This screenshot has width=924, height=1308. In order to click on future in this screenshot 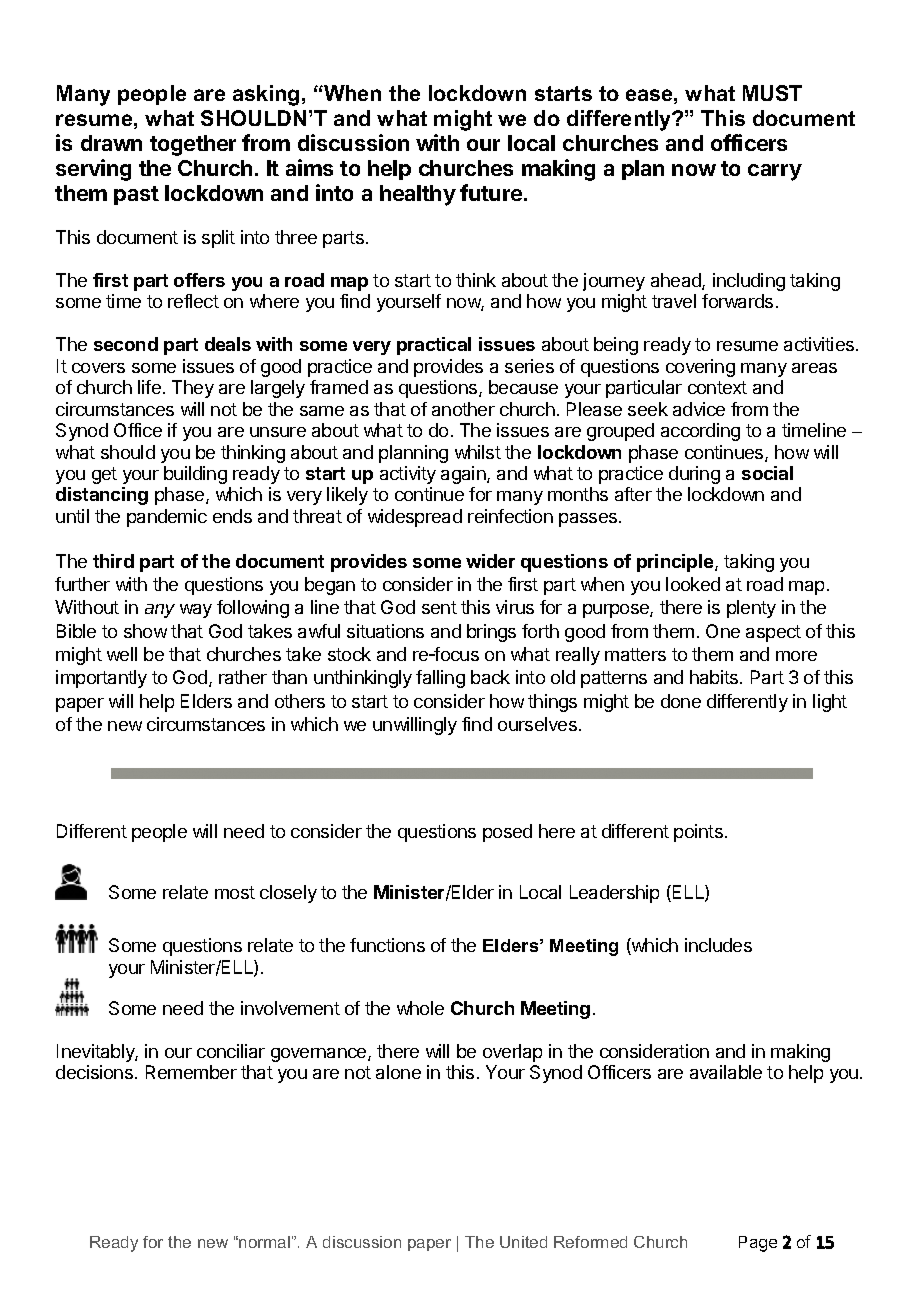, I will do `click(492, 192)`.
